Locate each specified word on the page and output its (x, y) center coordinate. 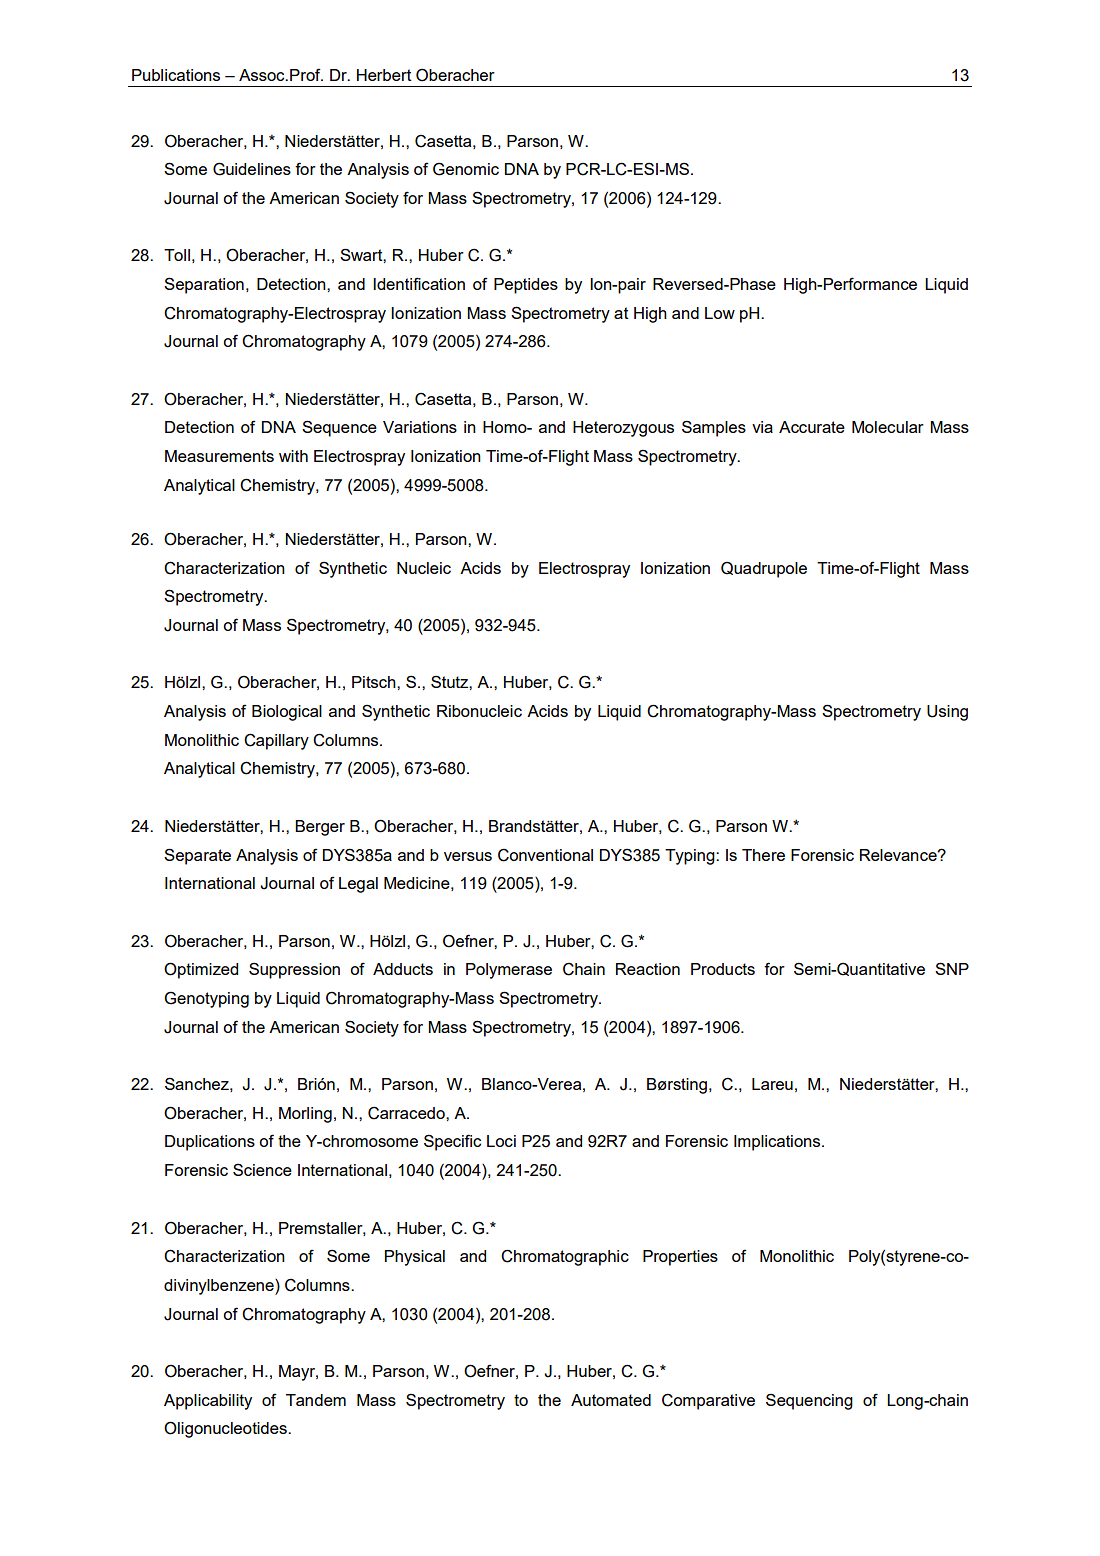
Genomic (466, 169)
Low (720, 313)
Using (947, 713)
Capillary (276, 741)
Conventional (545, 855)
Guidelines (252, 169)
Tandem (316, 1400)
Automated (611, 1400)
